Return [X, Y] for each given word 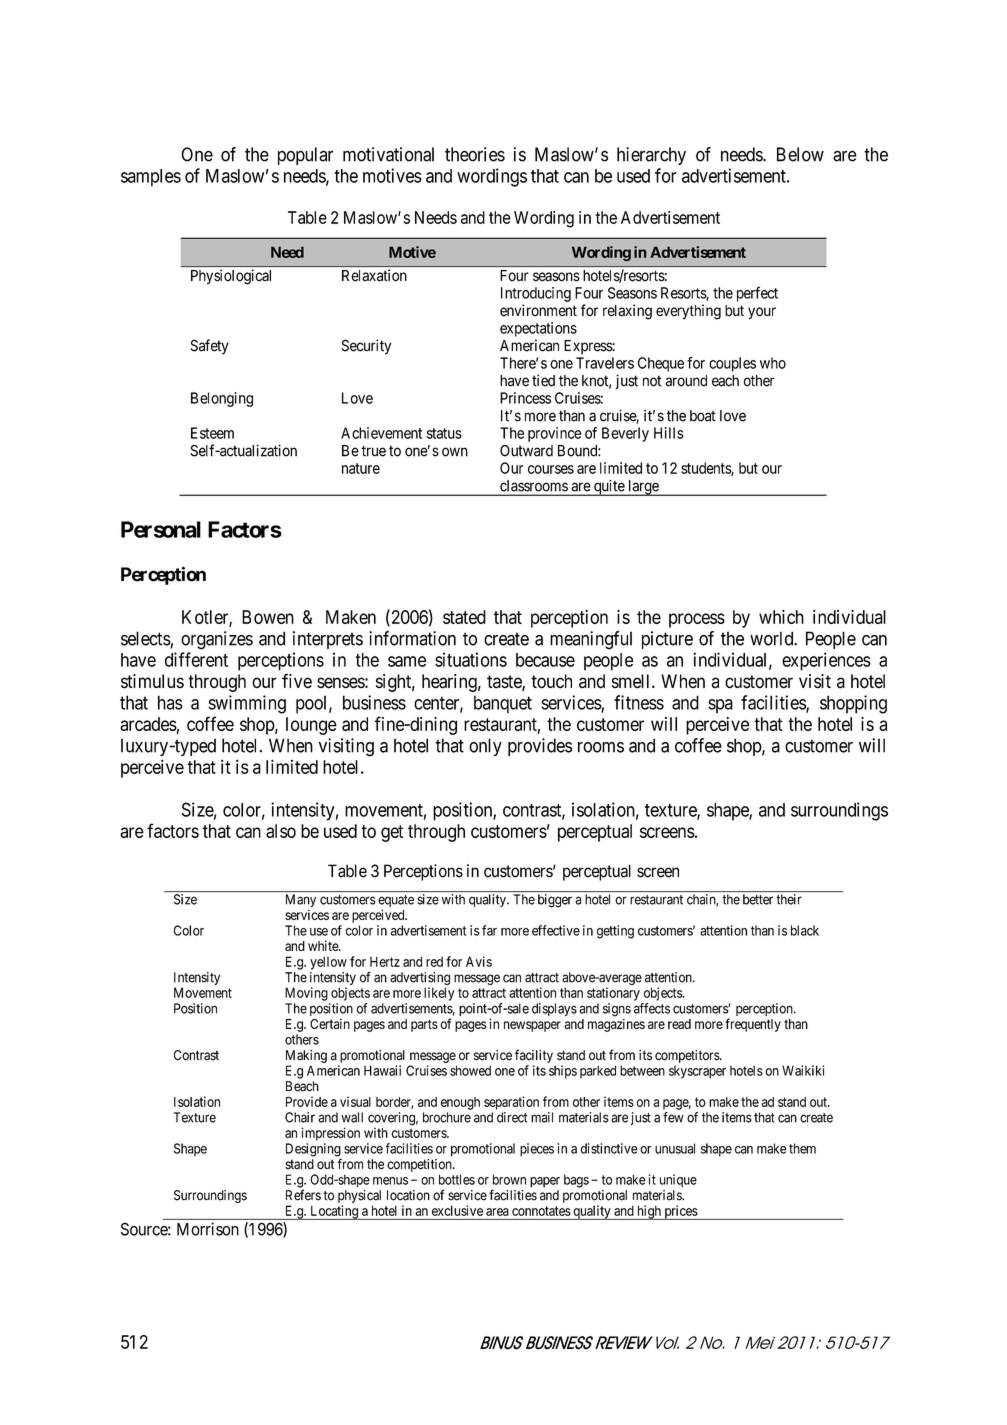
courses [551, 469]
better [758, 899]
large [643, 488]
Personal [161, 529]
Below [800, 154]
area [497, 1212]
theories [475, 154]
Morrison [208, 1229]
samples [151, 178]
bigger [555, 901]
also [281, 831]
